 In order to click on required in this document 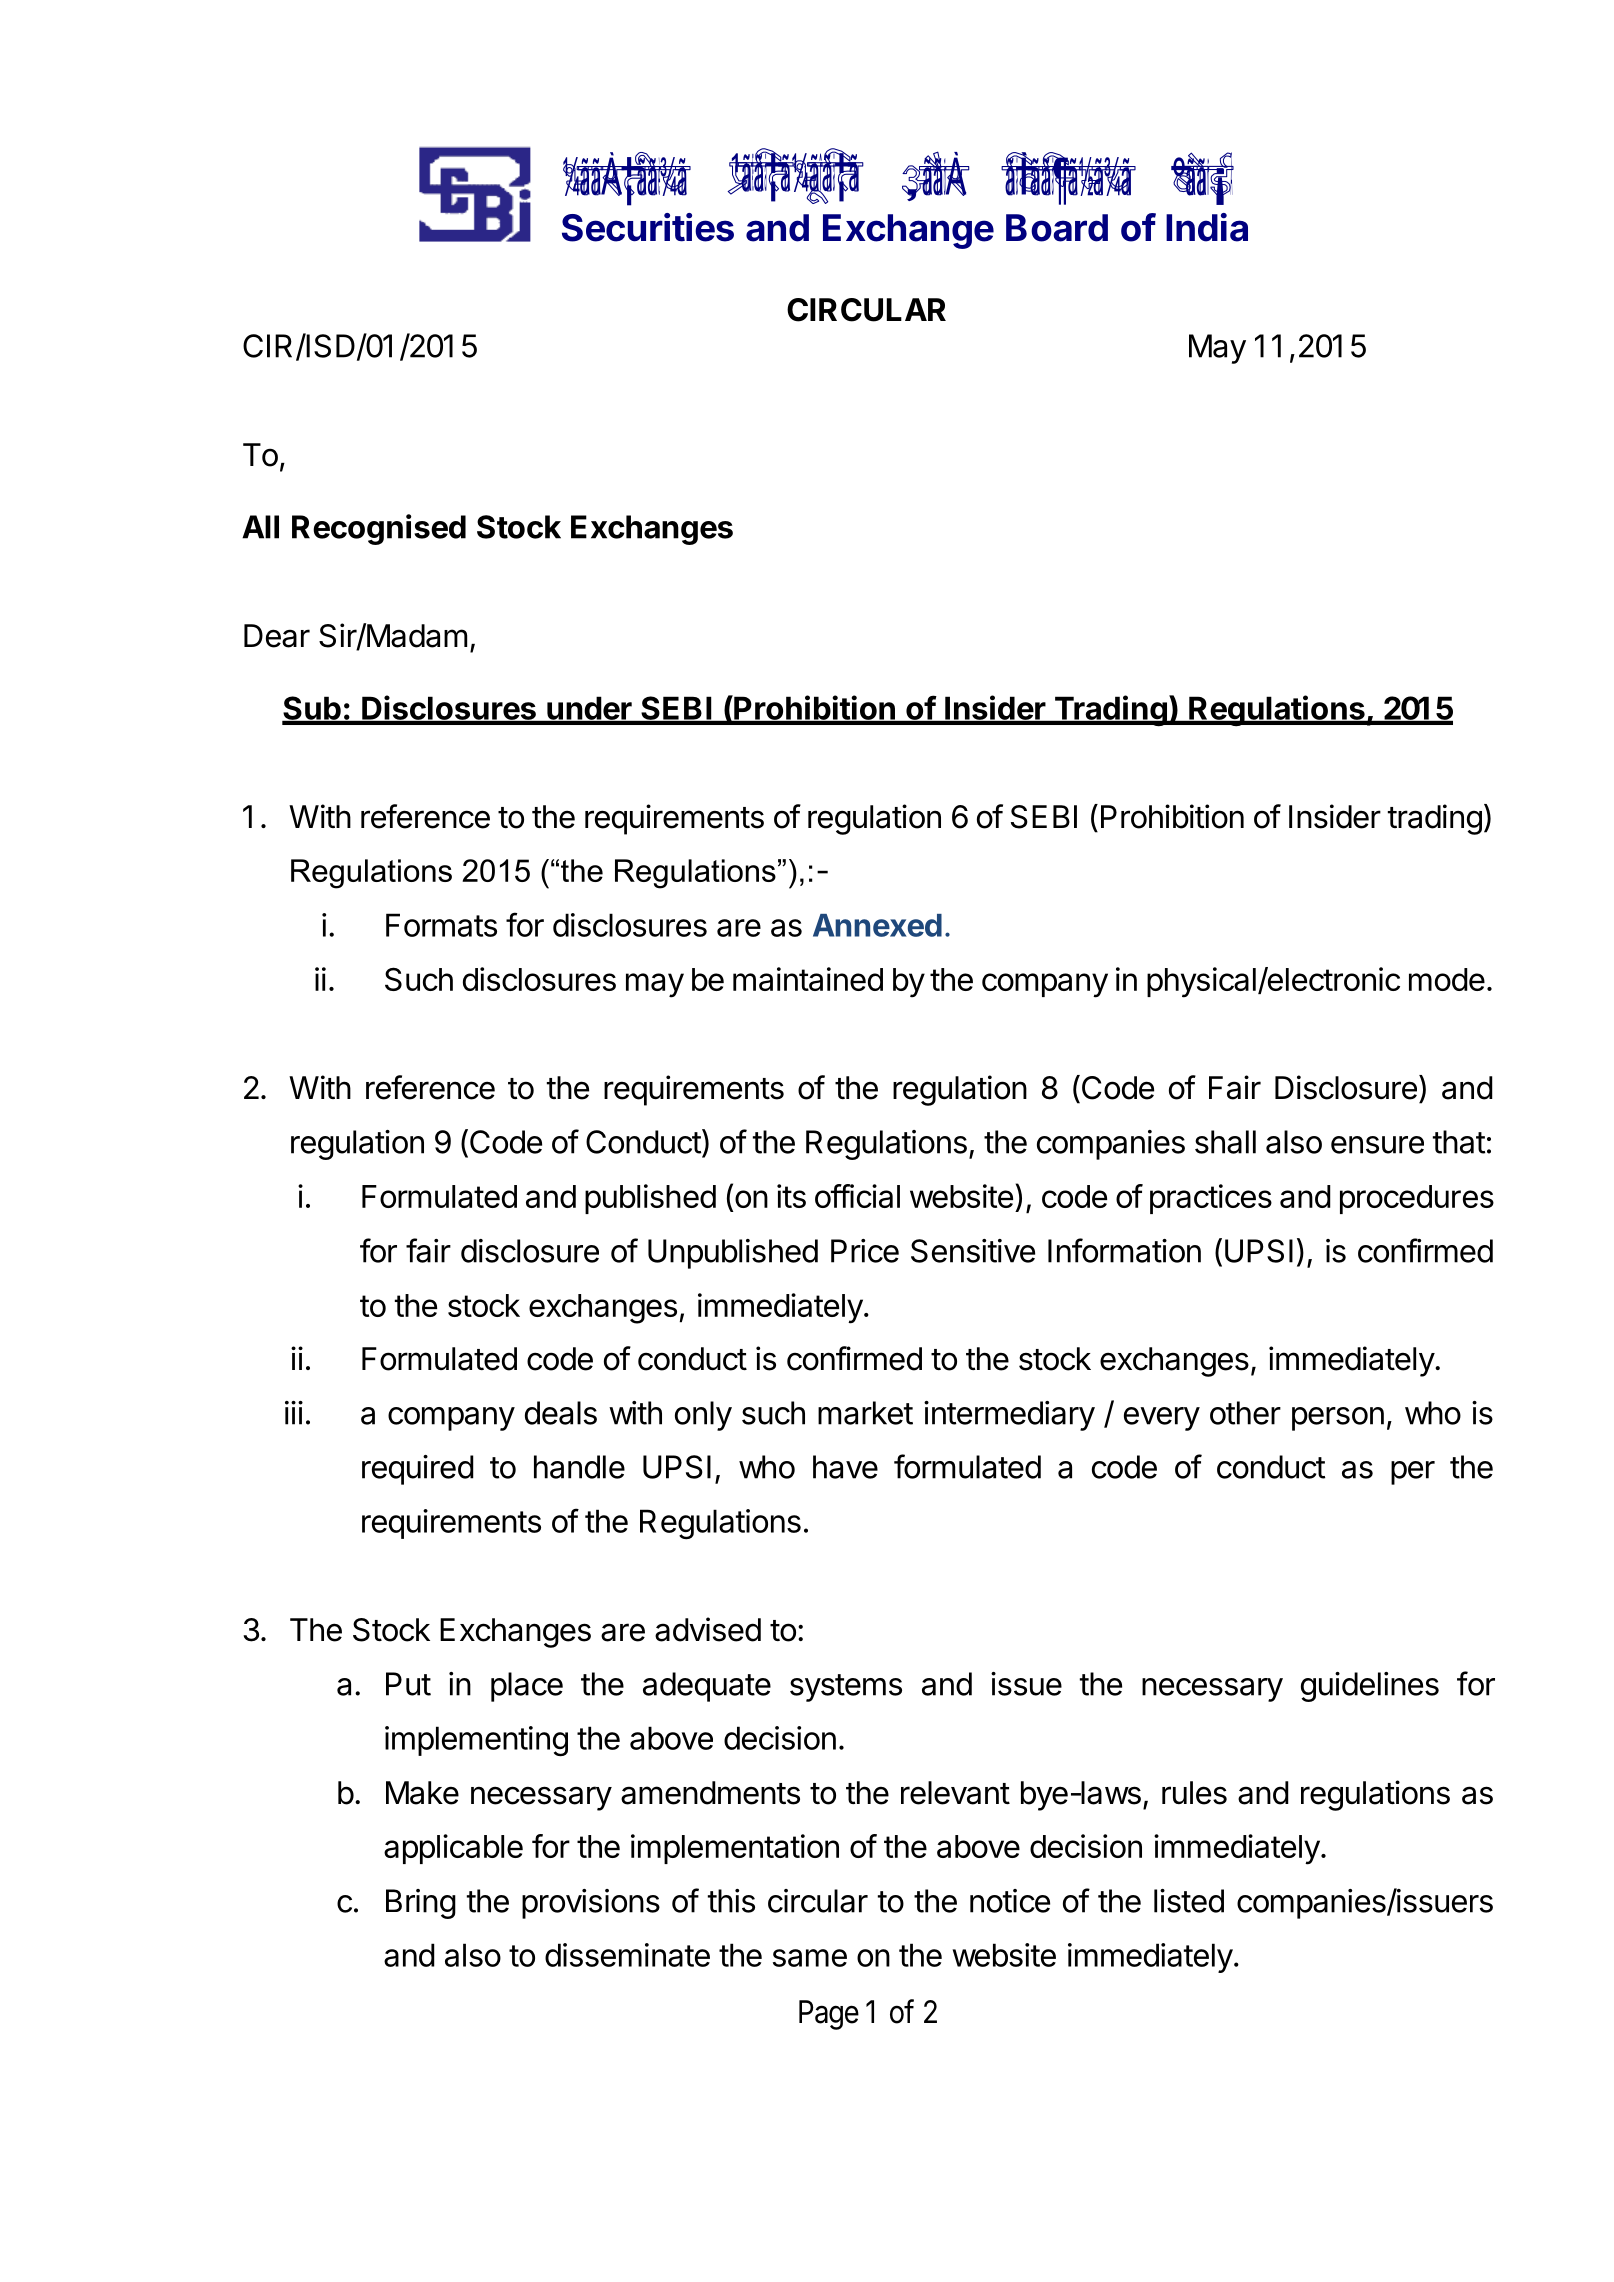, I will do `click(418, 1470)`.
